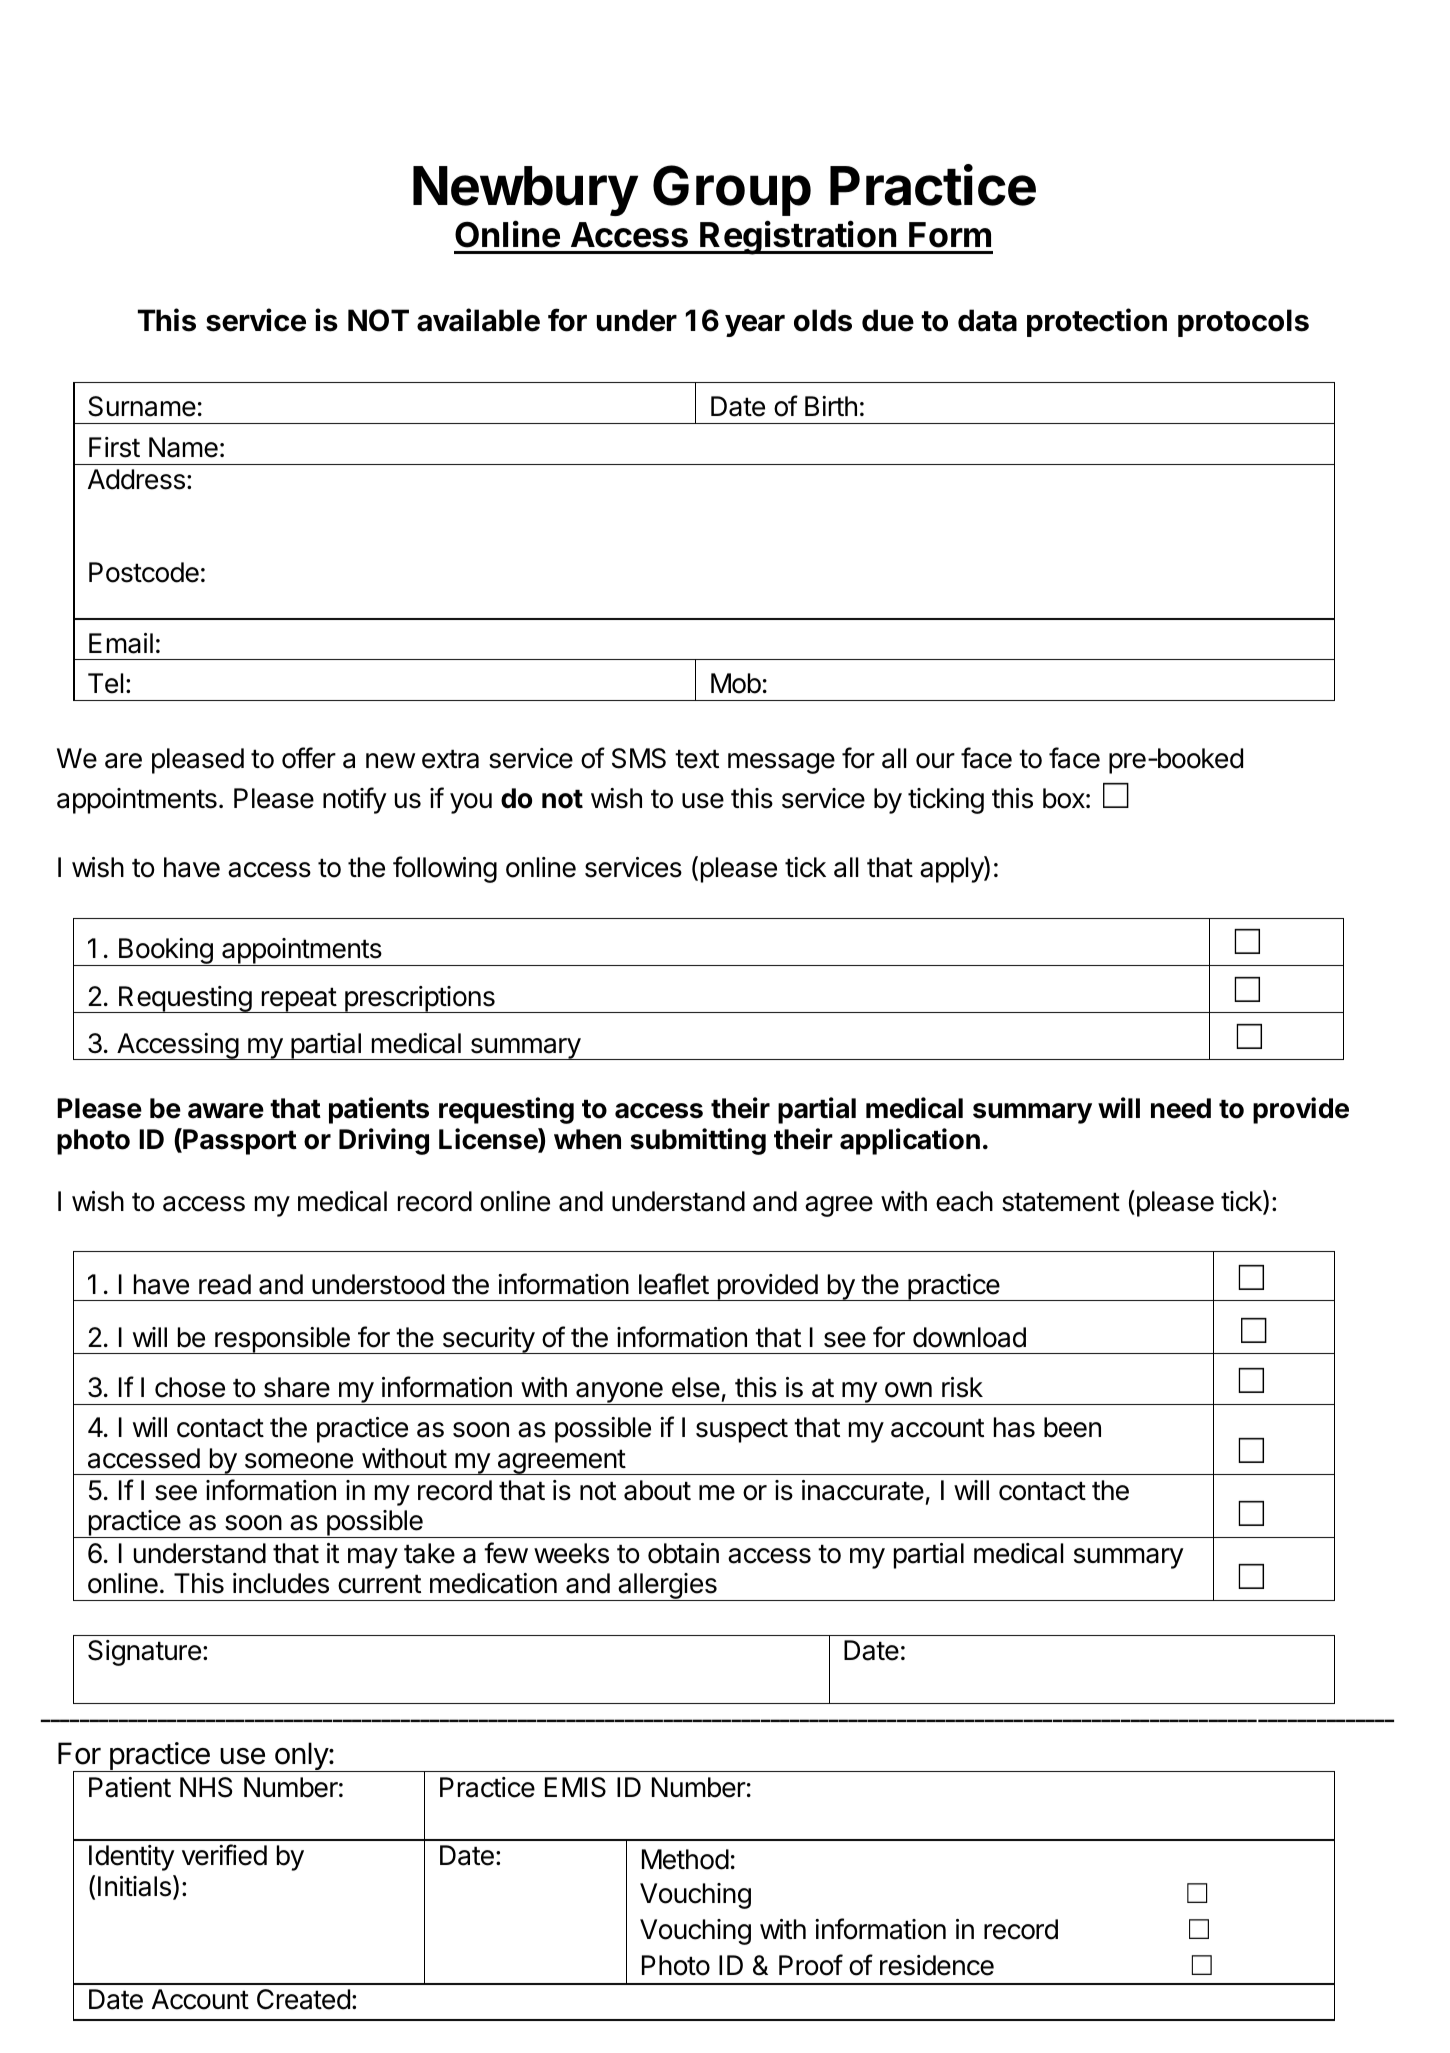 The width and height of the image is (1450, 2053). I want to click on Method, so click(685, 1859).
